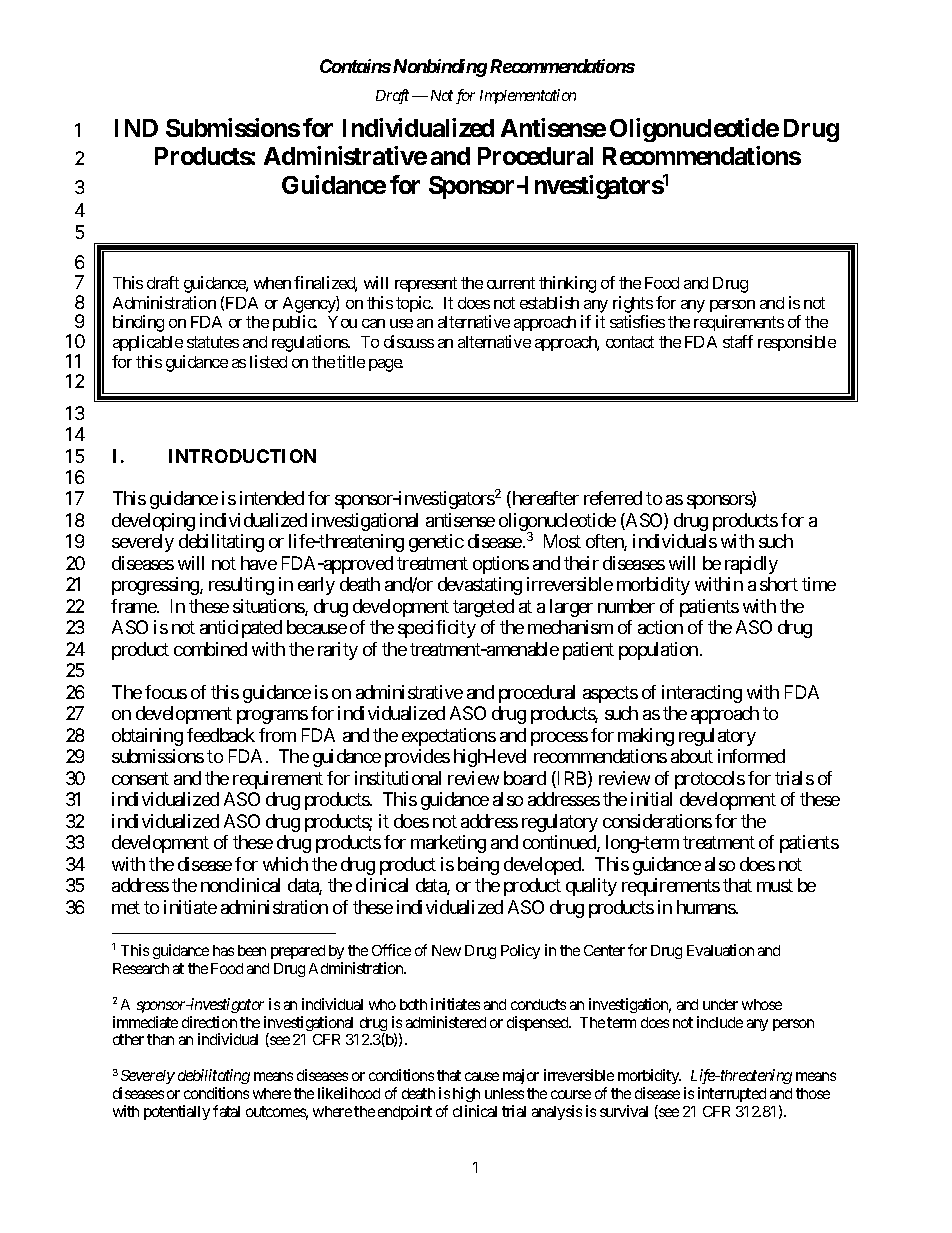 The height and width of the screenshot is (1233, 952). What do you see at coordinates (226, 1111) in the screenshot?
I see `fatal` at bounding box center [226, 1111].
